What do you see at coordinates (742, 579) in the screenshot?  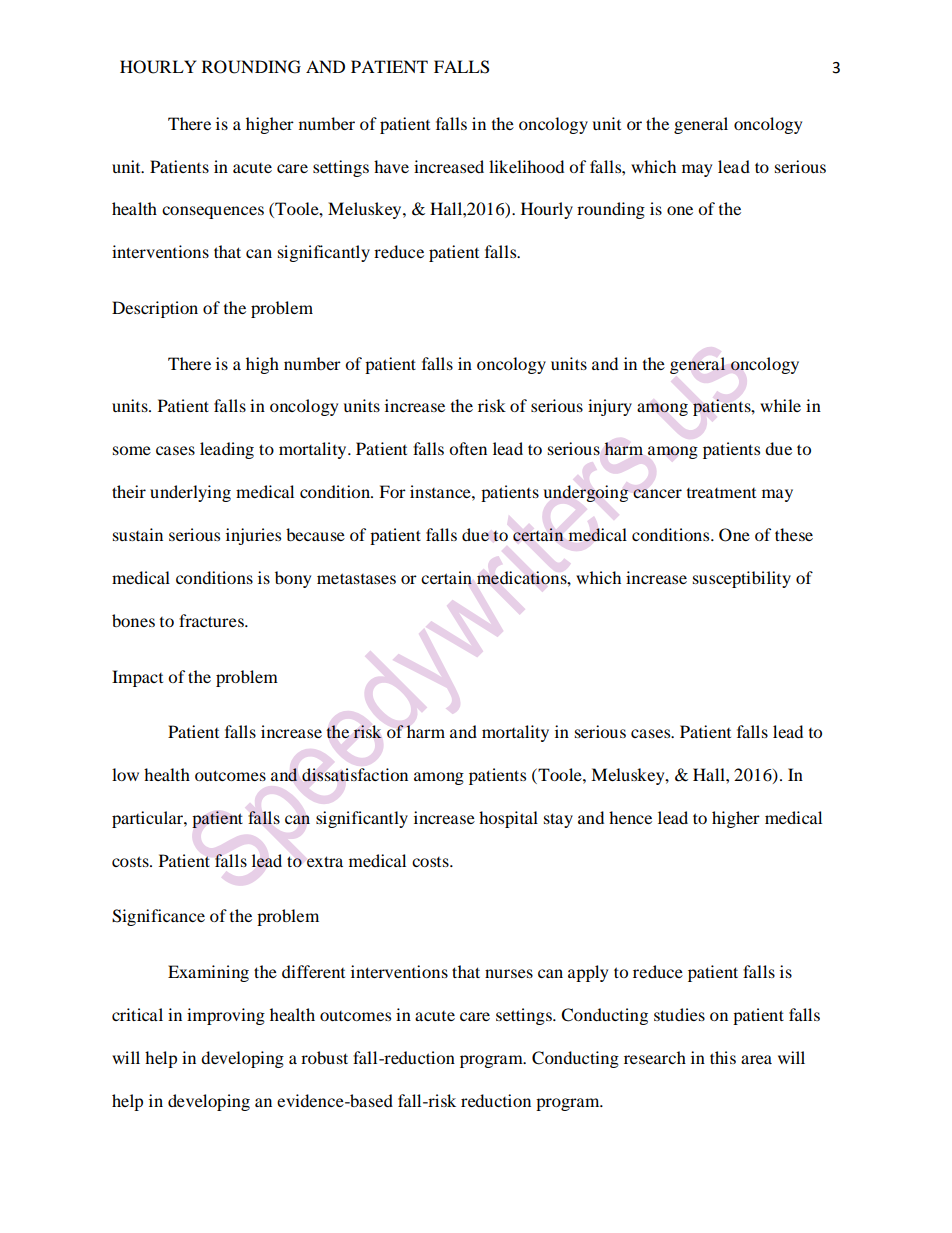 I see `susceptibility` at bounding box center [742, 579].
